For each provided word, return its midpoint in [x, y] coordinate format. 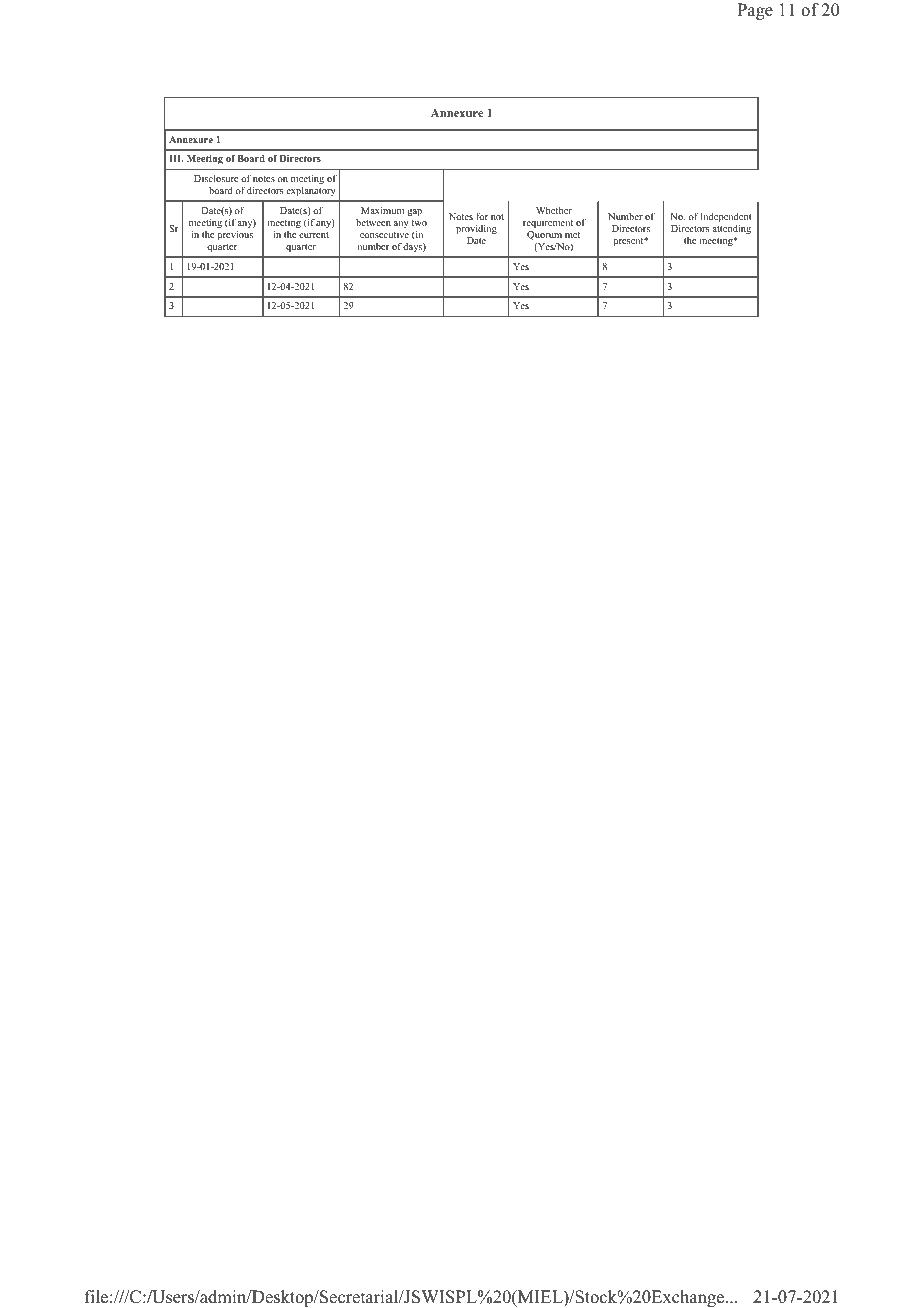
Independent [726, 218]
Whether [554, 210]
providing [476, 230]
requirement [548, 224]
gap [414, 213]
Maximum [382, 210]
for [482, 216]
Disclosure [216, 178]
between [373, 222]
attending [731, 230]
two [419, 223]
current [314, 235]
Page [755, 11]
